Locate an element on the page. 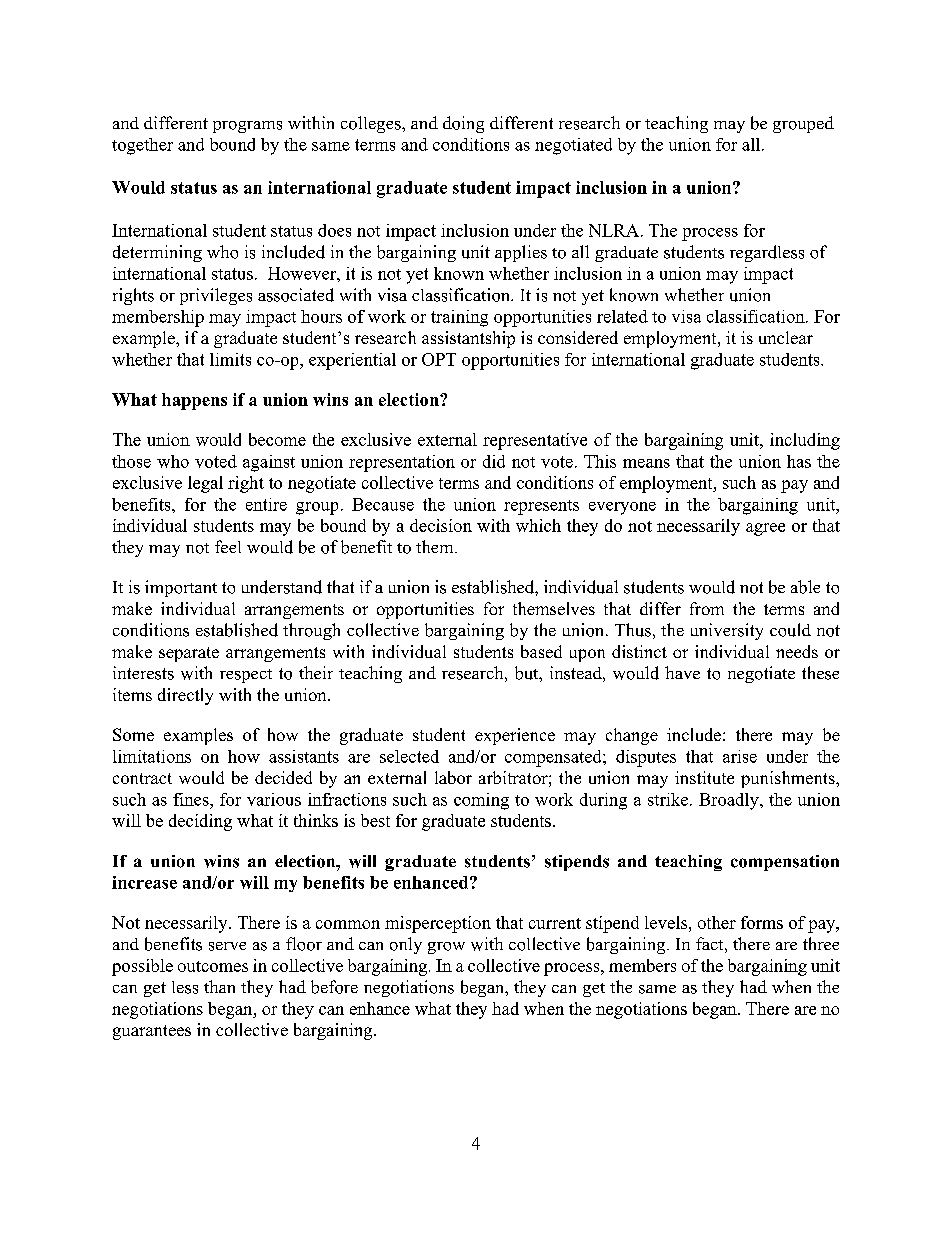 This page has width=952, height=1233. important is located at coordinates (181, 588).
